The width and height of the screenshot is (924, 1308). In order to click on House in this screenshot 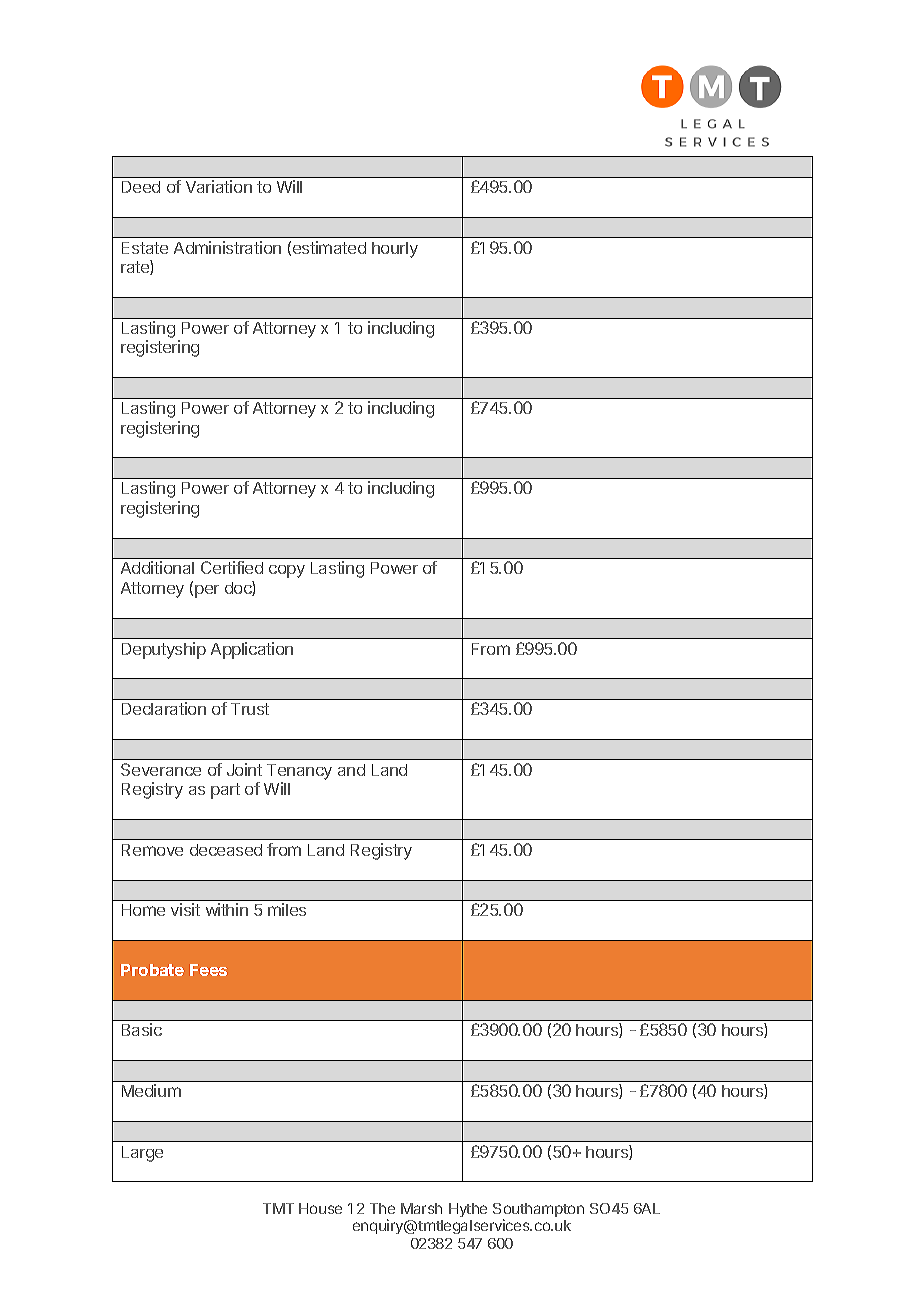, I will do `click(320, 1208)`.
